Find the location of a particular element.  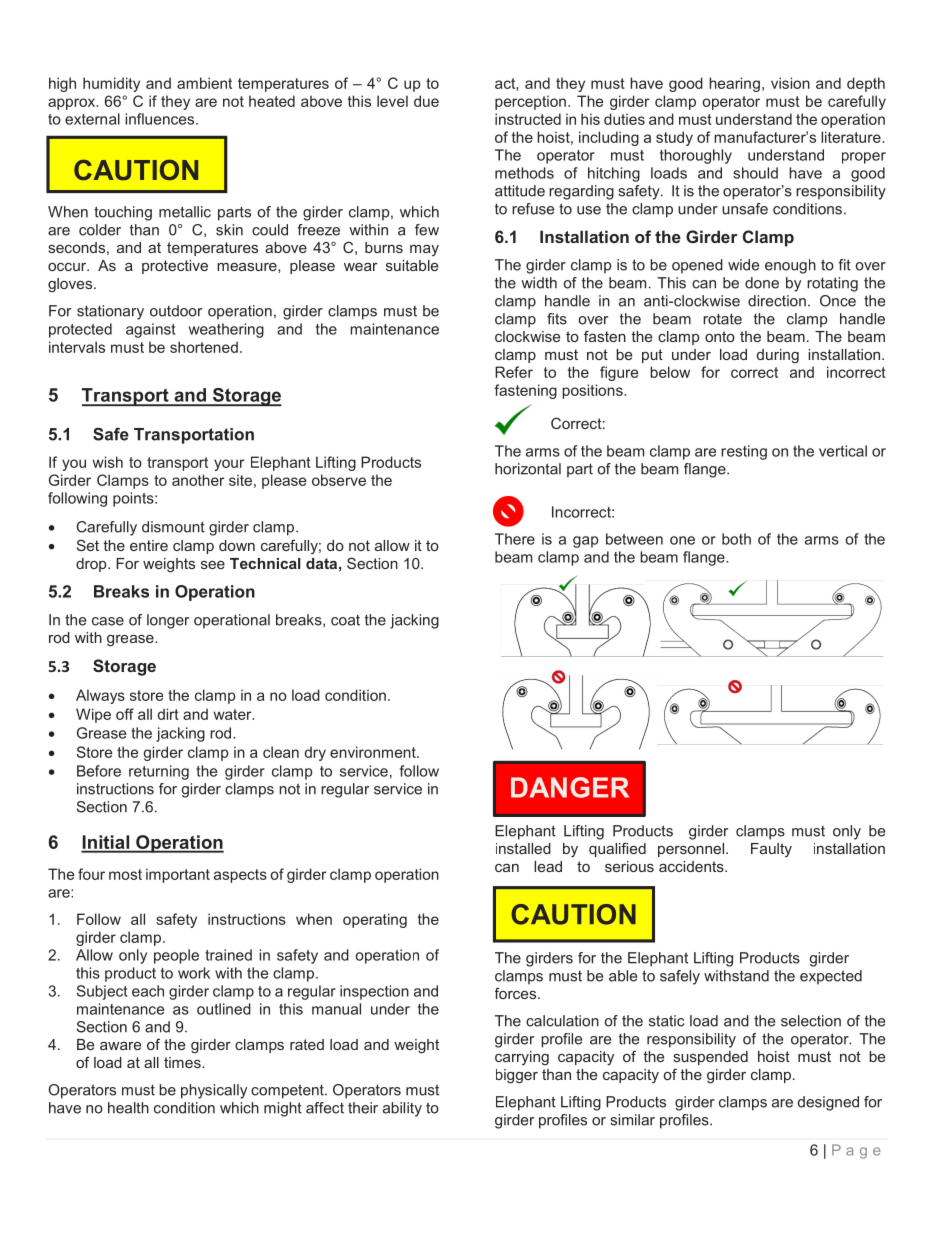

returning is located at coordinates (159, 772).
